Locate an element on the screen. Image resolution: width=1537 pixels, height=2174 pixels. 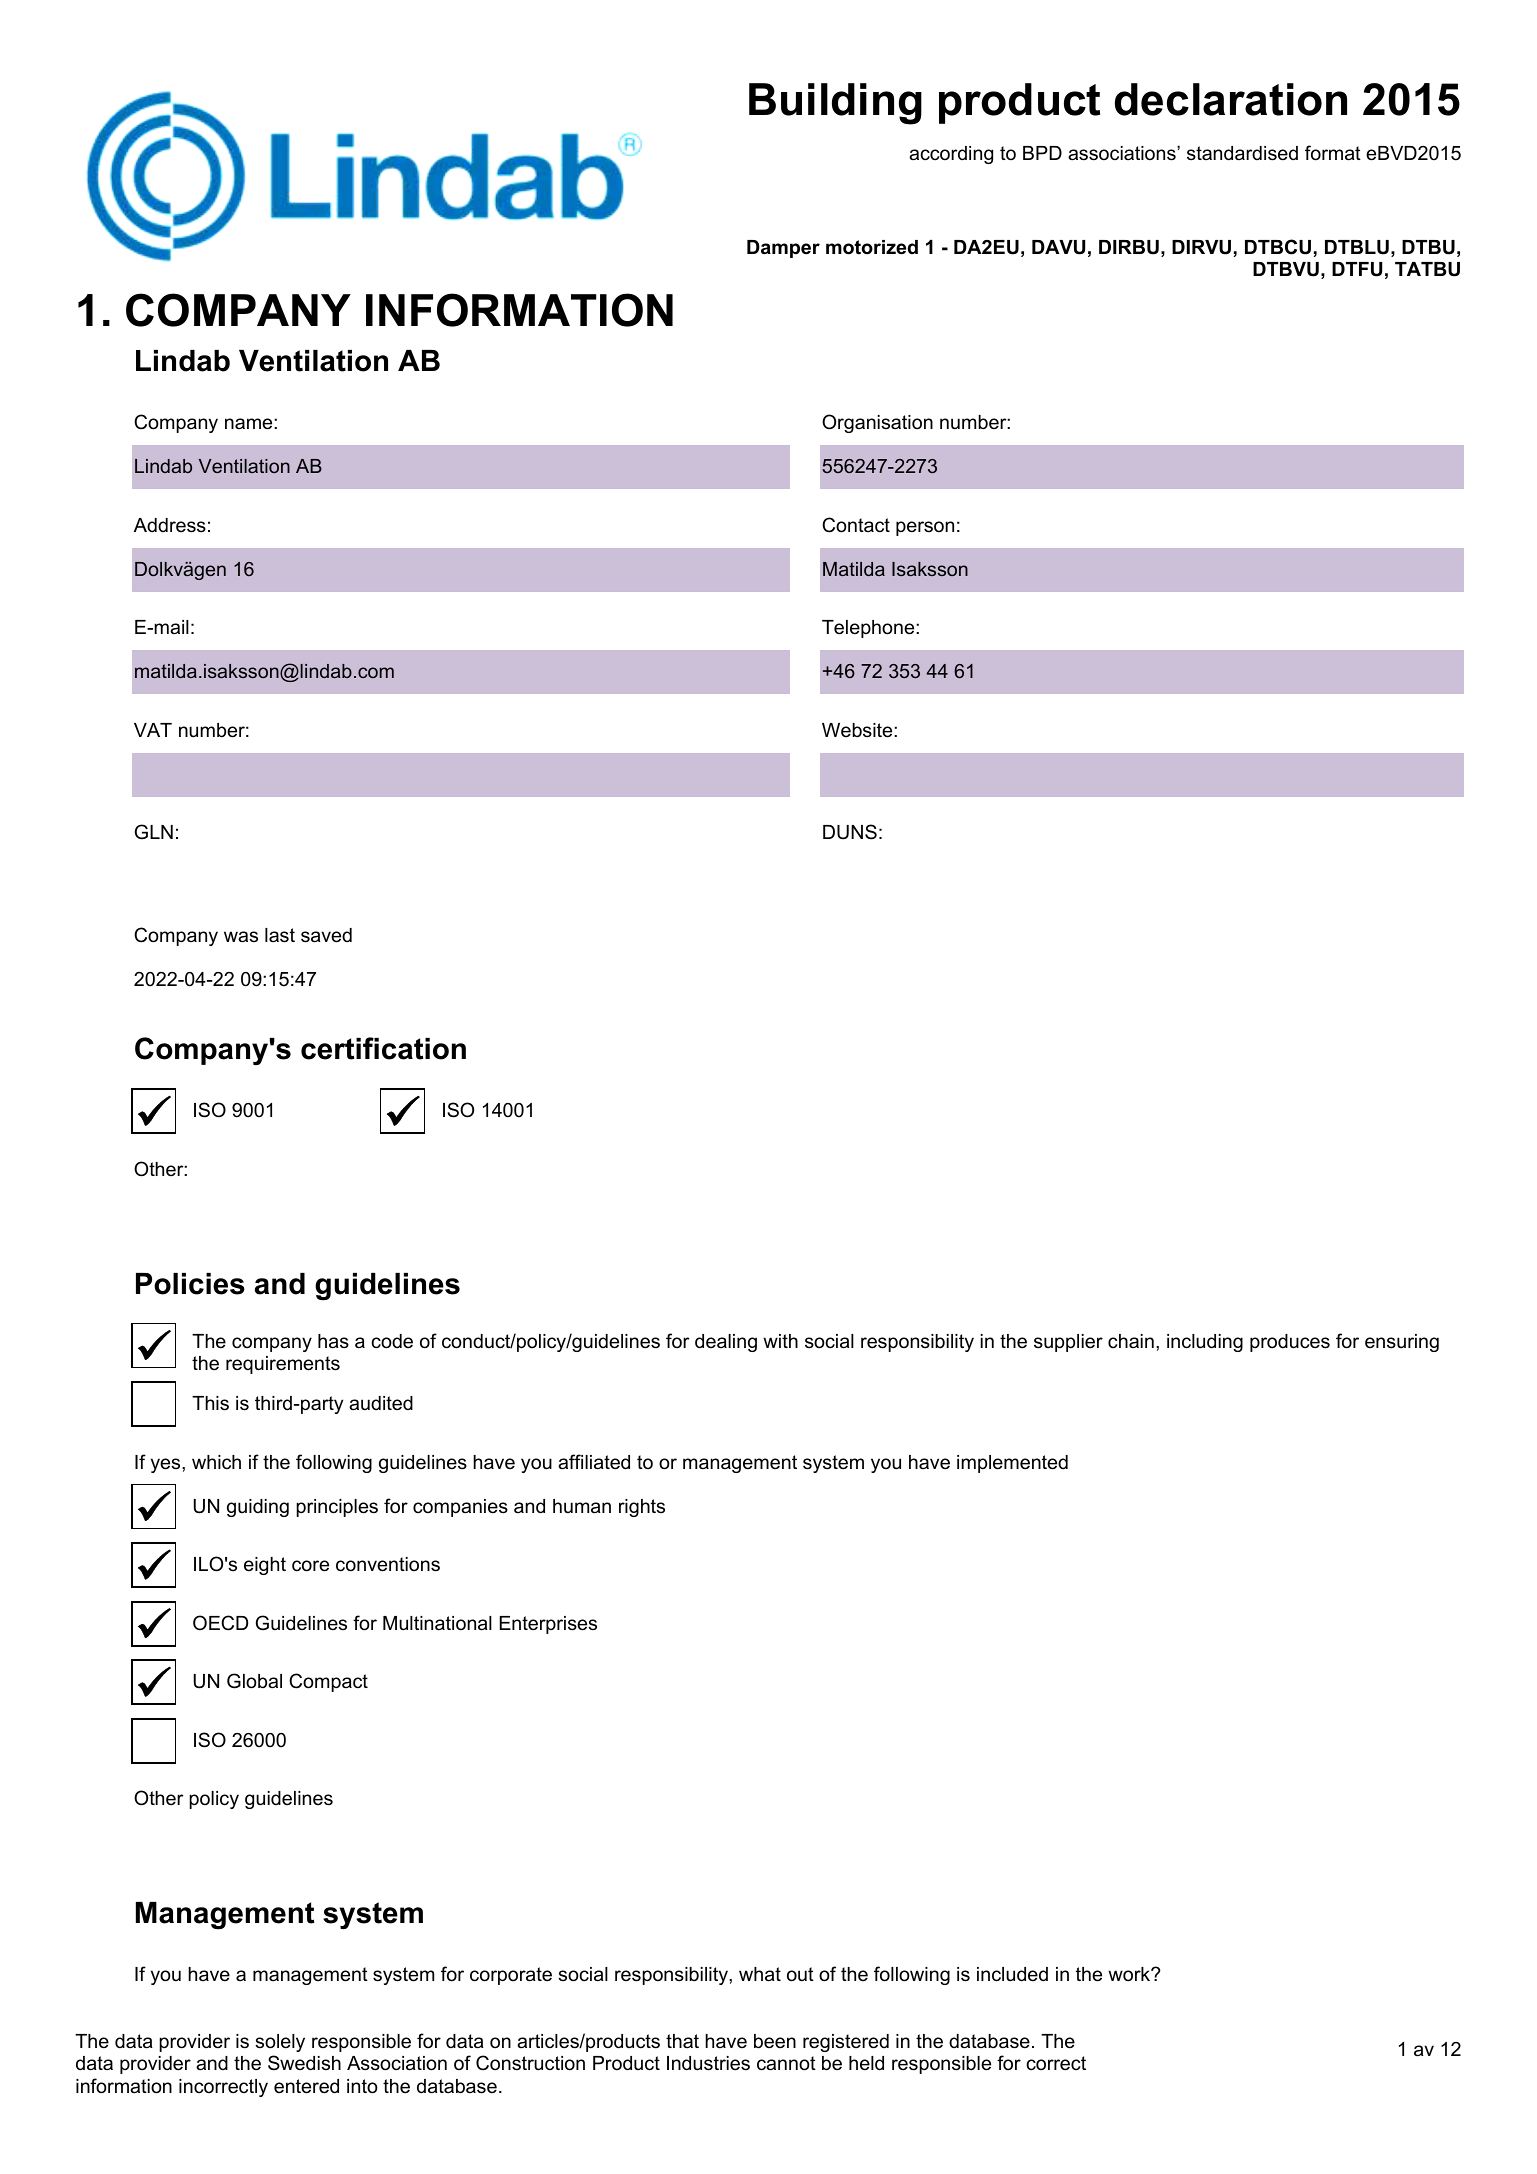
produces is located at coordinates (1290, 1343).
